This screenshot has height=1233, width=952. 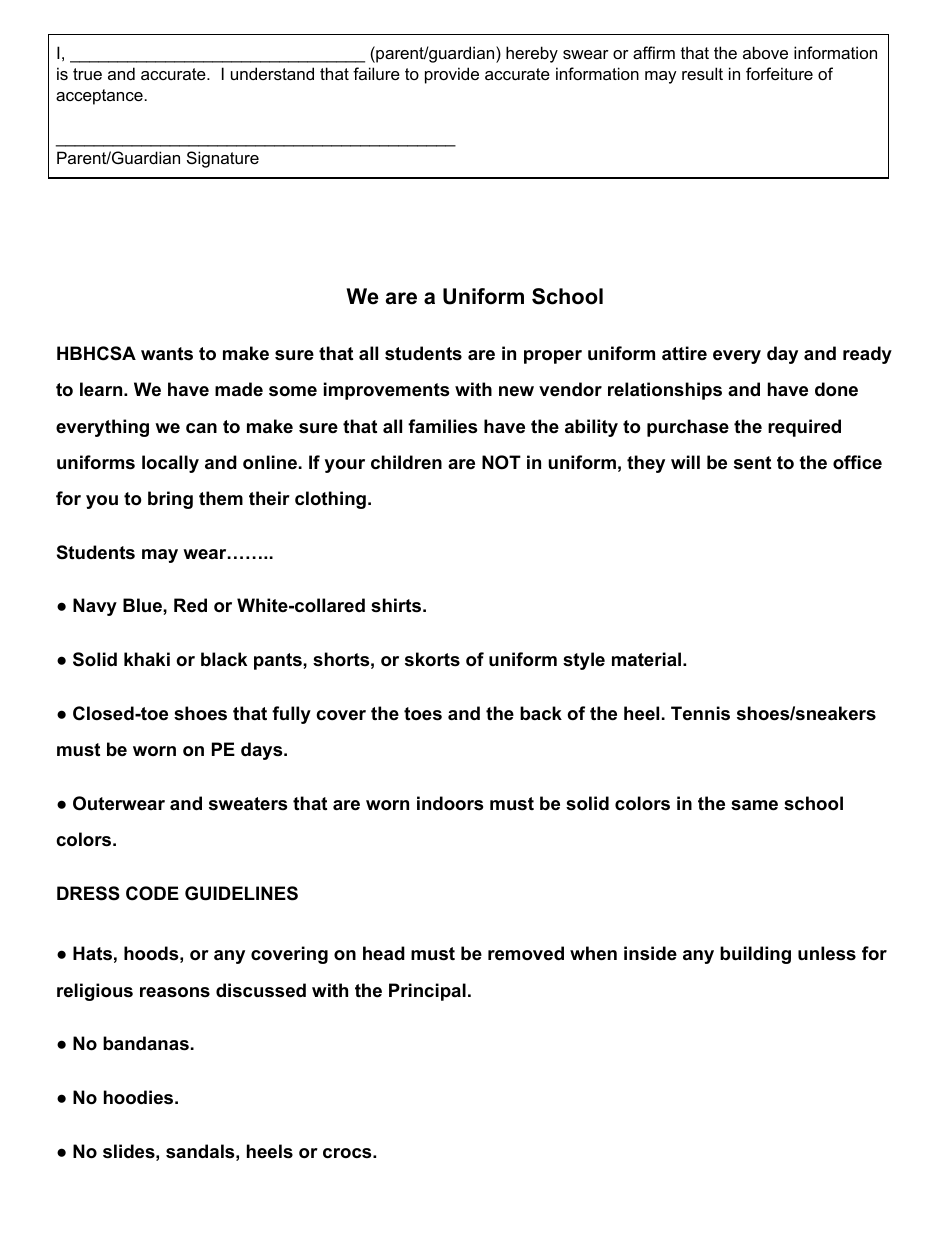 What do you see at coordinates (427, 992) in the screenshot?
I see `Principal` at bounding box center [427, 992].
